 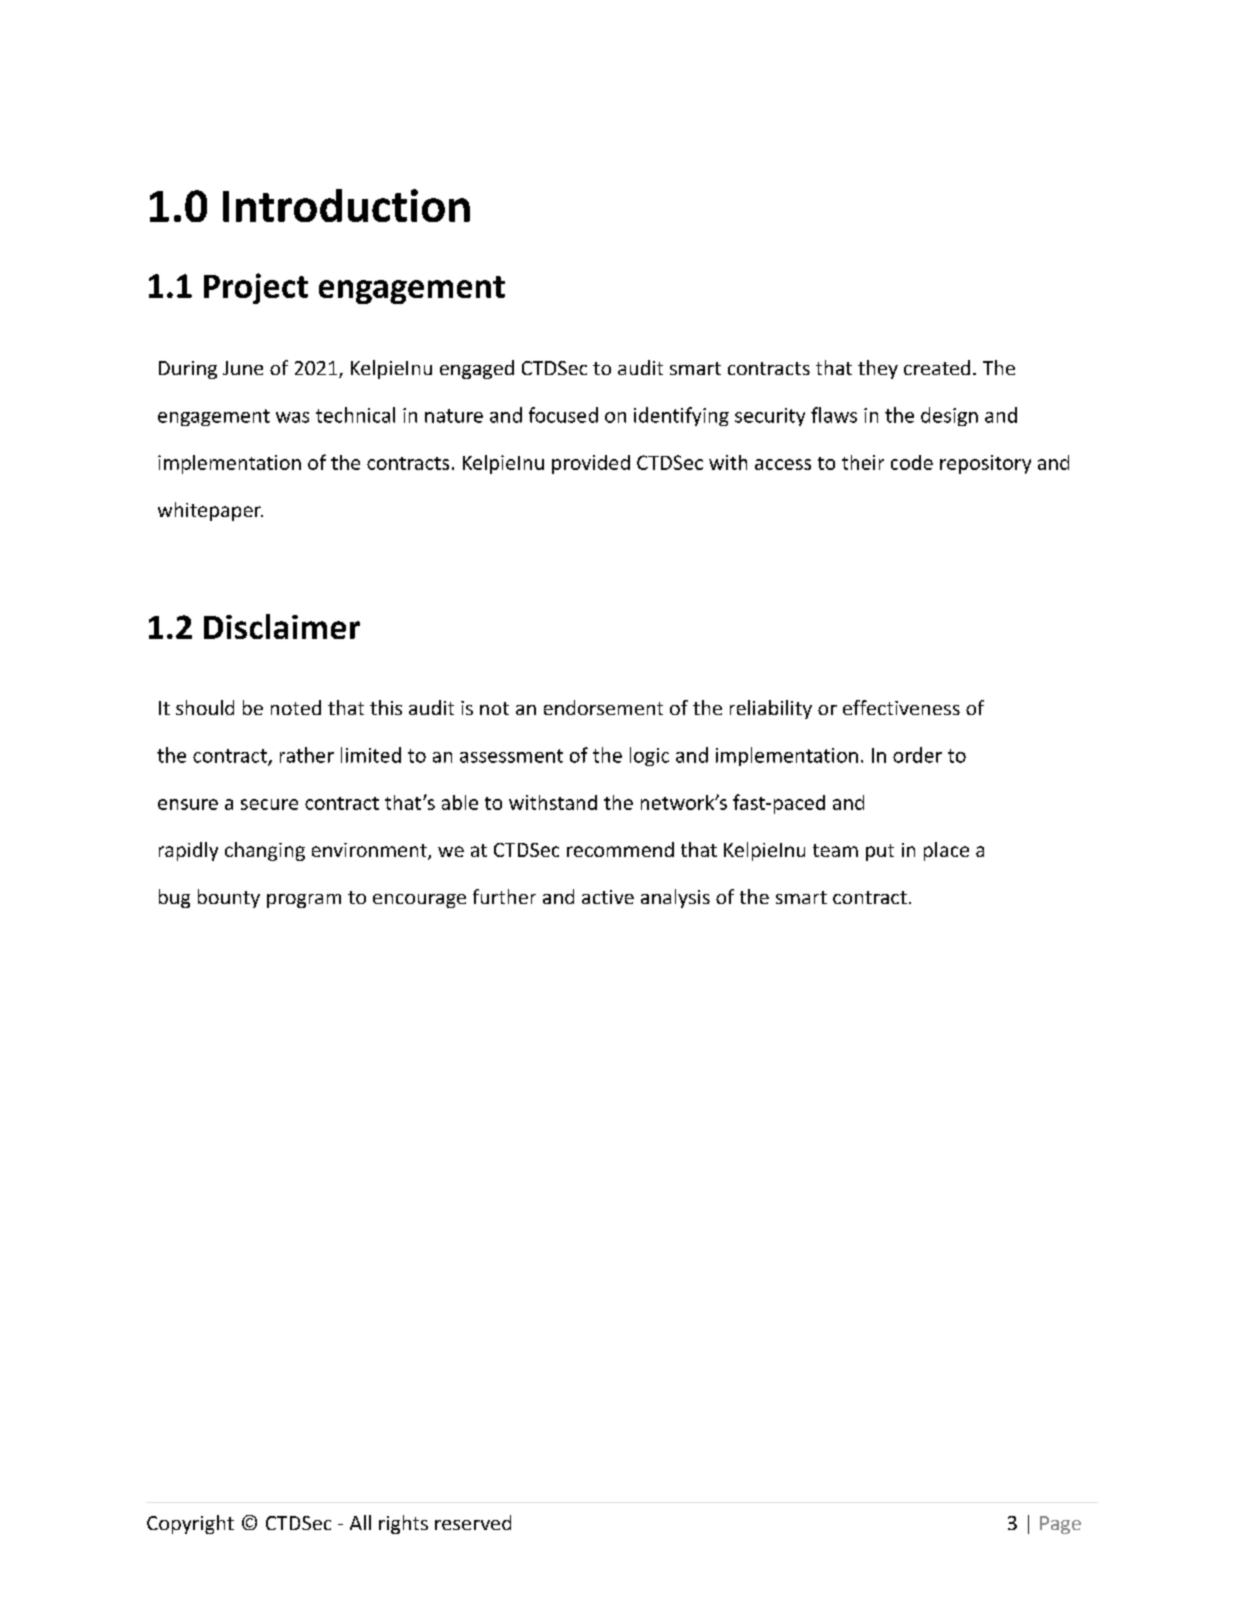 What do you see at coordinates (360, 1522) in the screenshot?
I see `All` at bounding box center [360, 1522].
